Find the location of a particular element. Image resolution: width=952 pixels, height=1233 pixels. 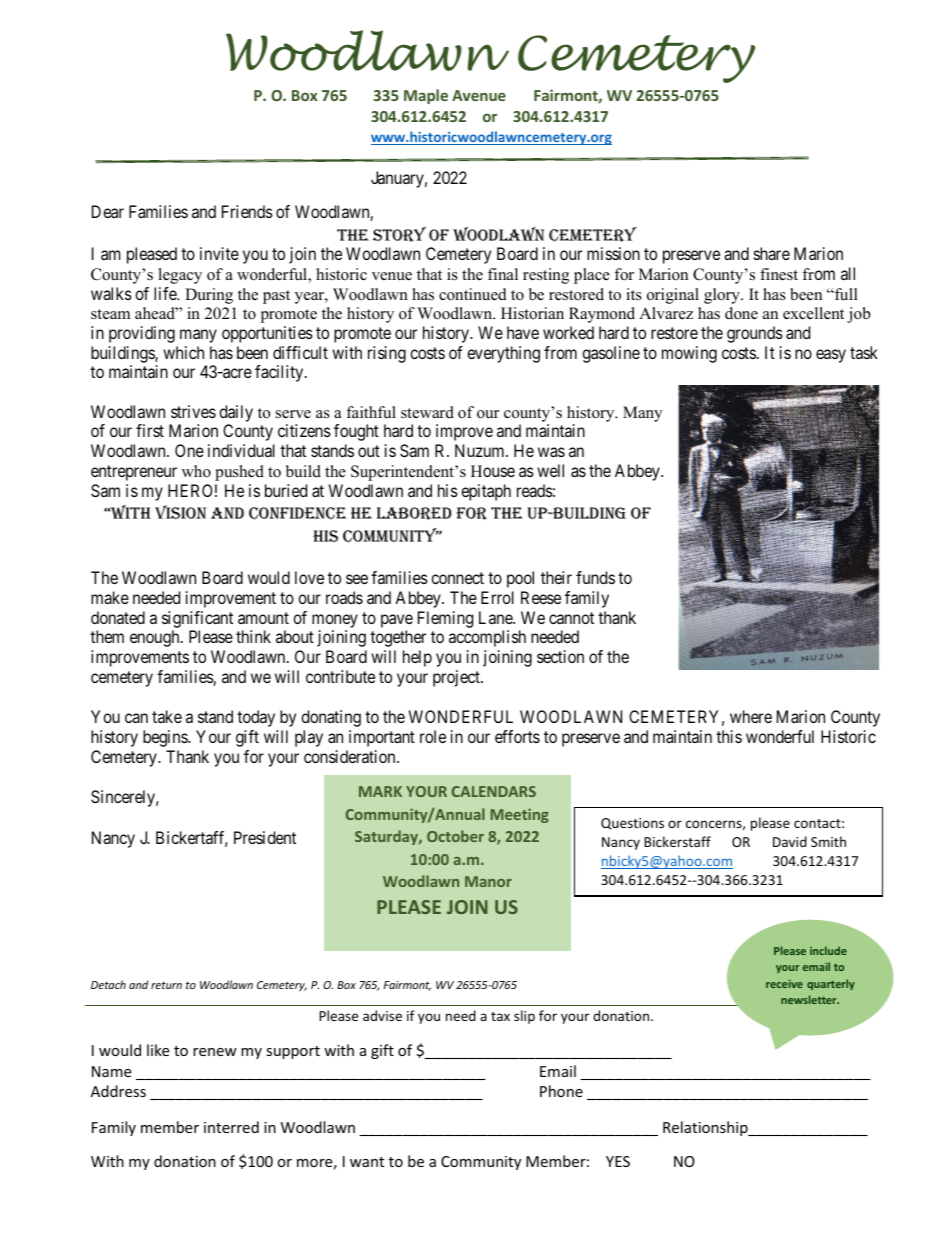

where is located at coordinates (751, 716).
